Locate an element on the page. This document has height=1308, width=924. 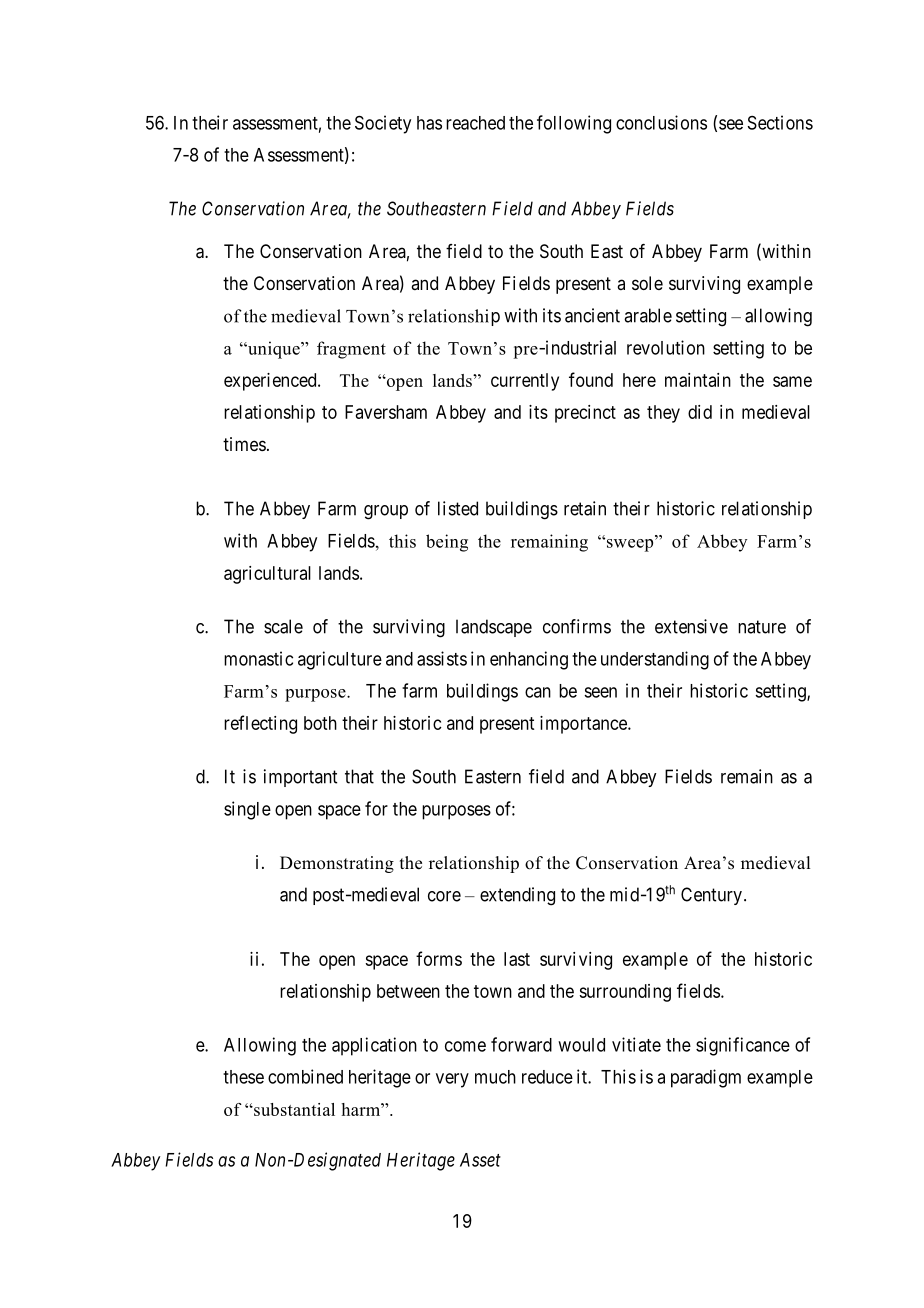
Century is located at coordinates (711, 896).
